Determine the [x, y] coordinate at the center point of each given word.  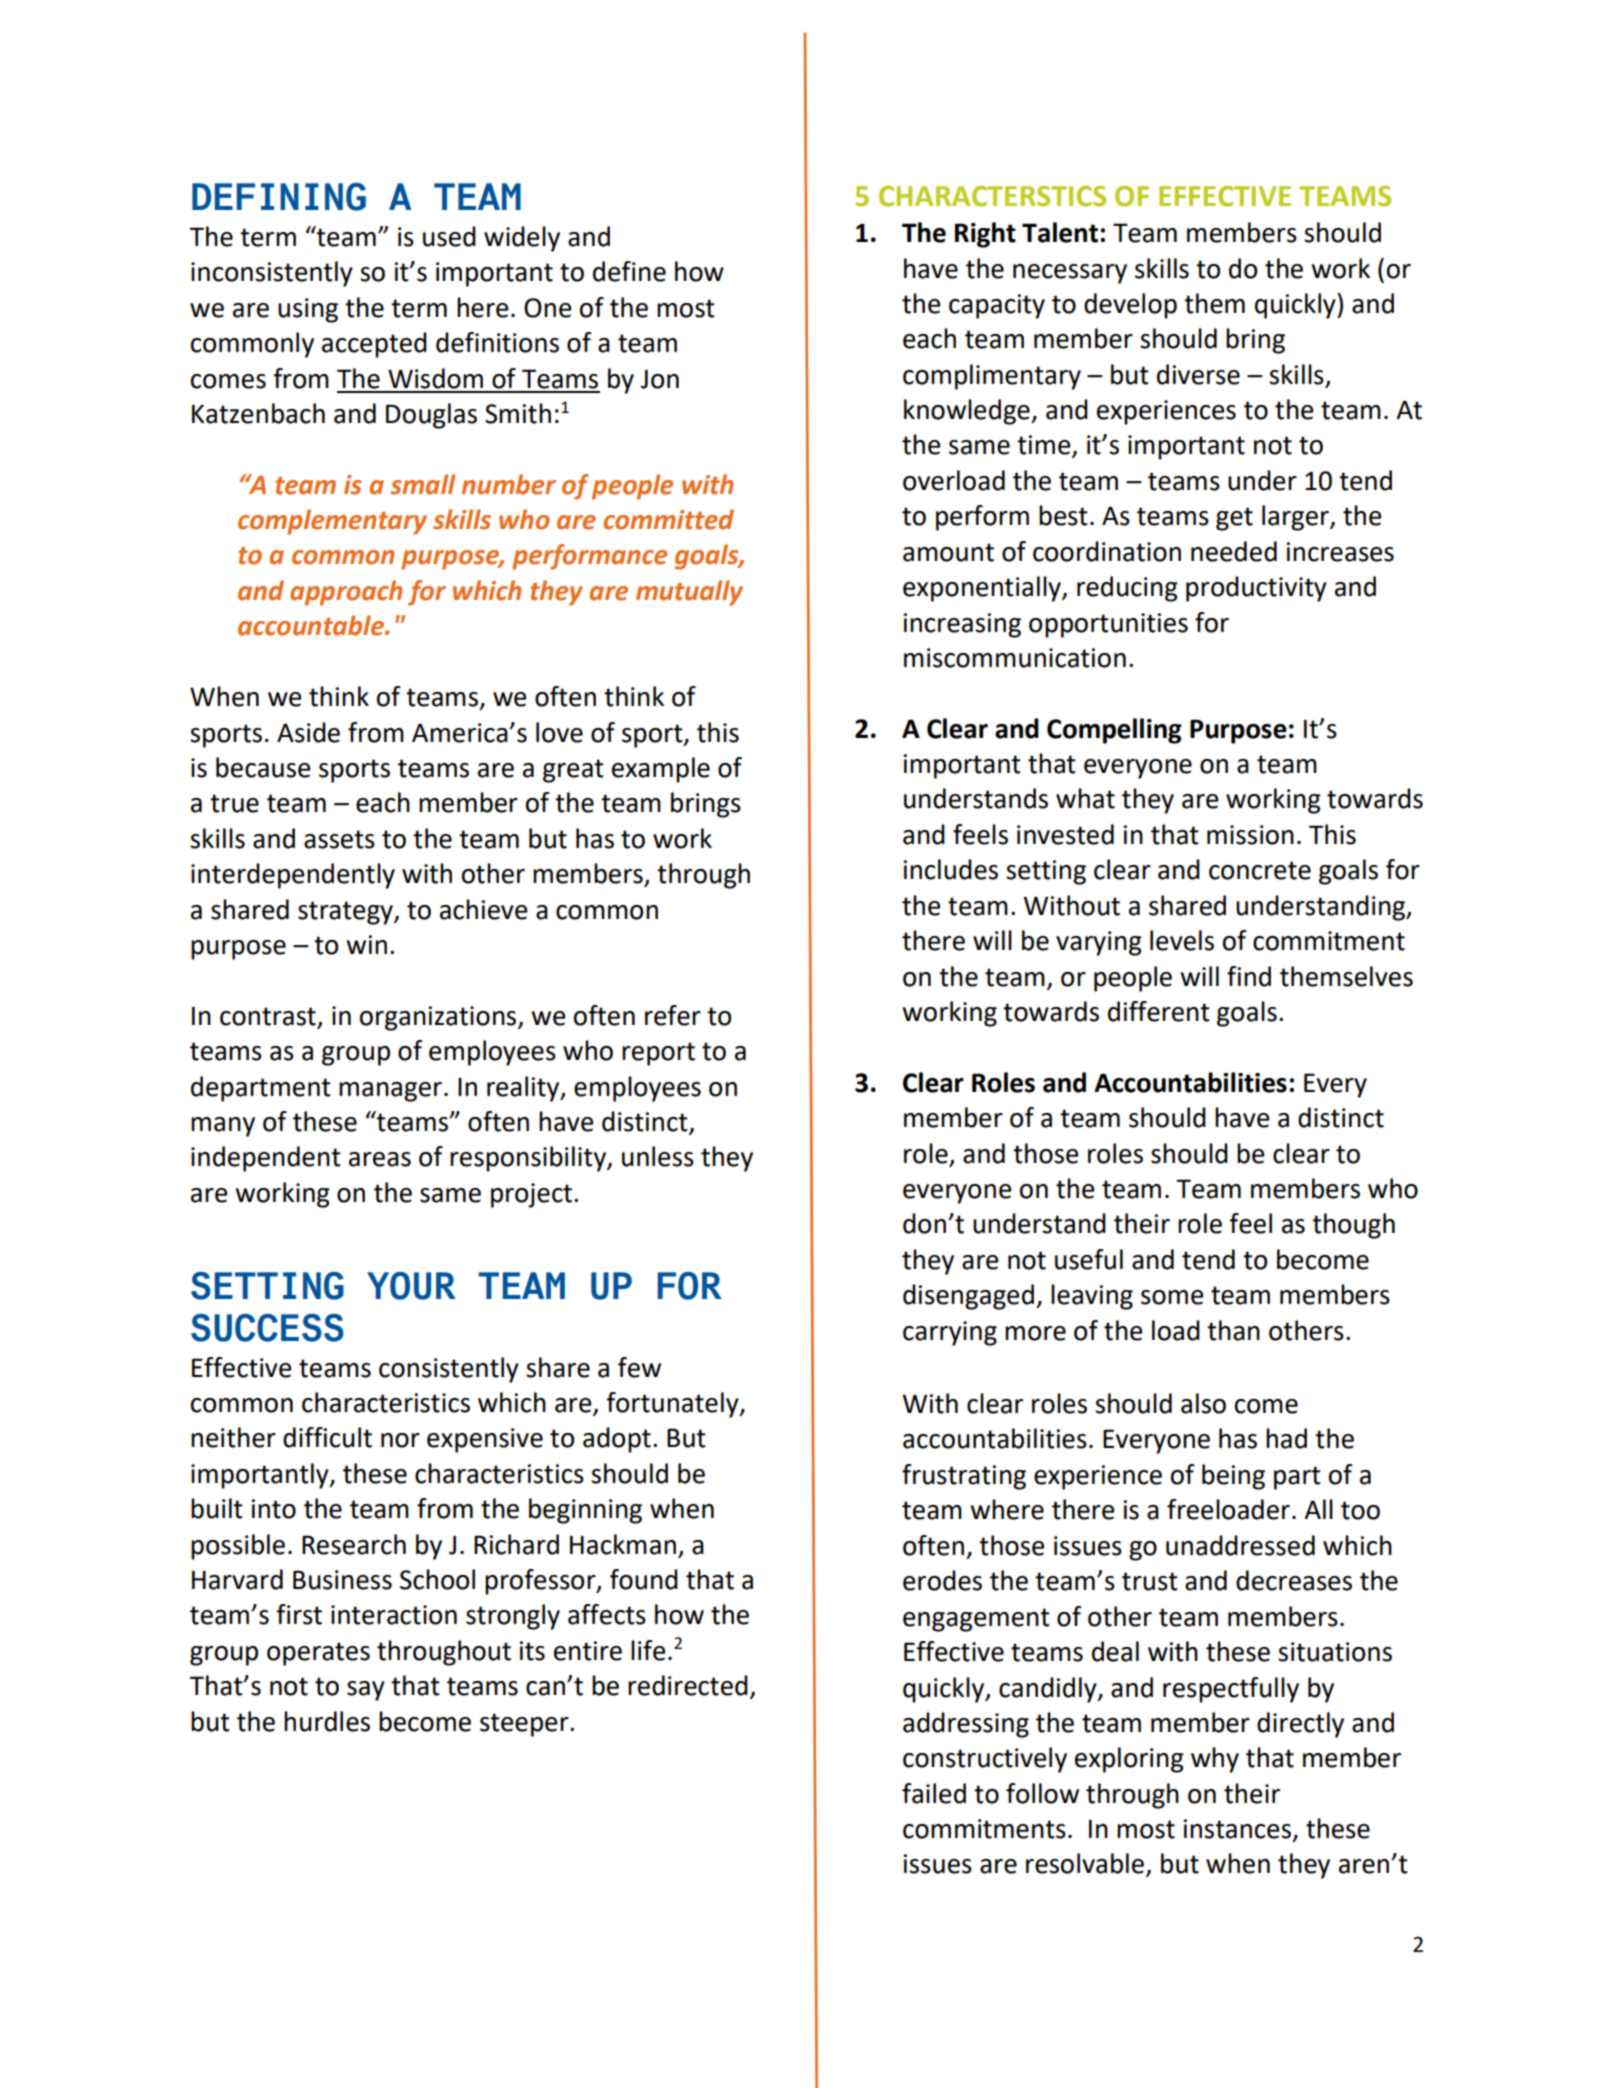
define [629, 271]
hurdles [327, 1721]
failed [934, 1793]
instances [1237, 1829]
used [449, 236]
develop [1130, 306]
